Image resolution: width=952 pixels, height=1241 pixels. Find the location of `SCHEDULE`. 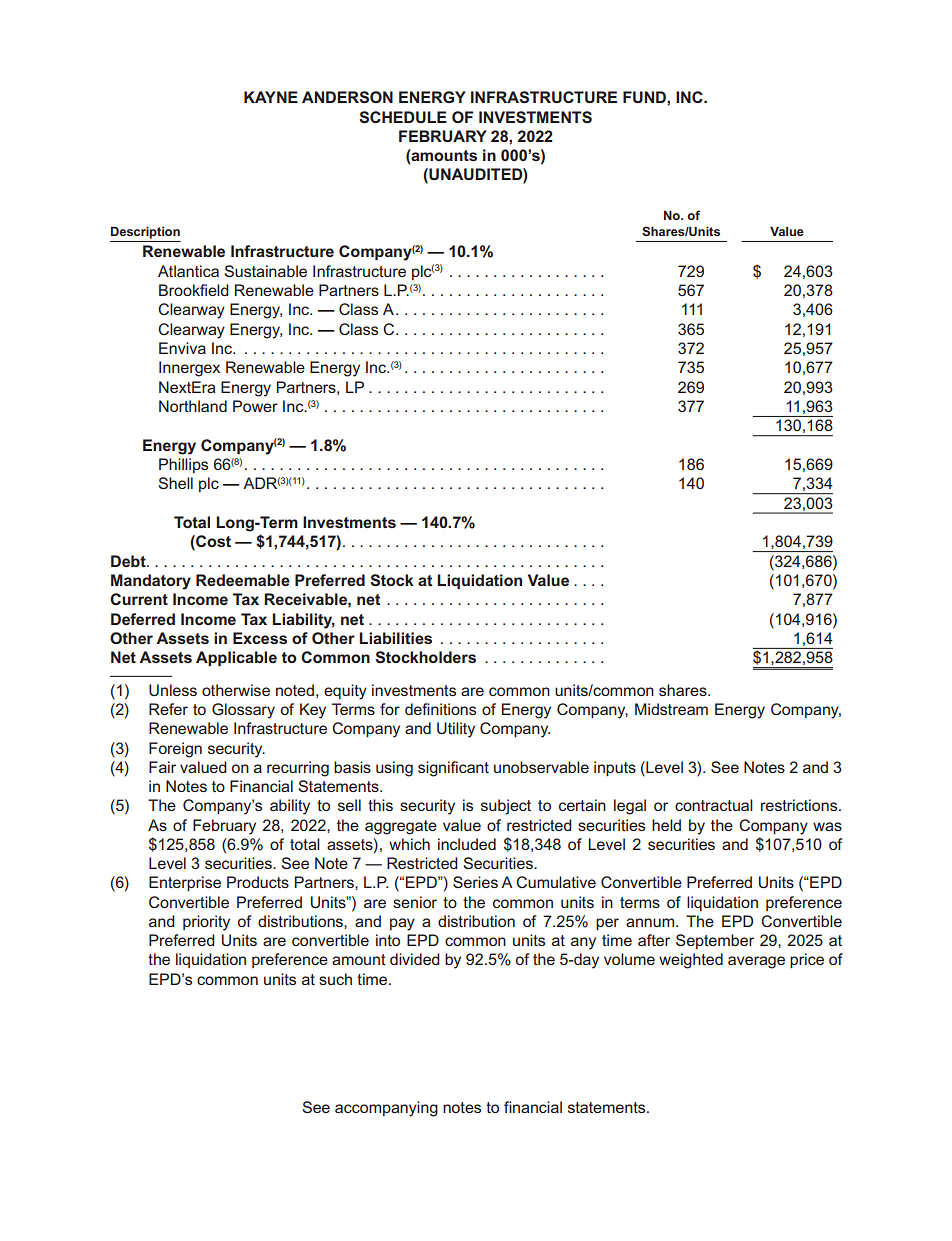

SCHEDULE is located at coordinates (403, 117).
